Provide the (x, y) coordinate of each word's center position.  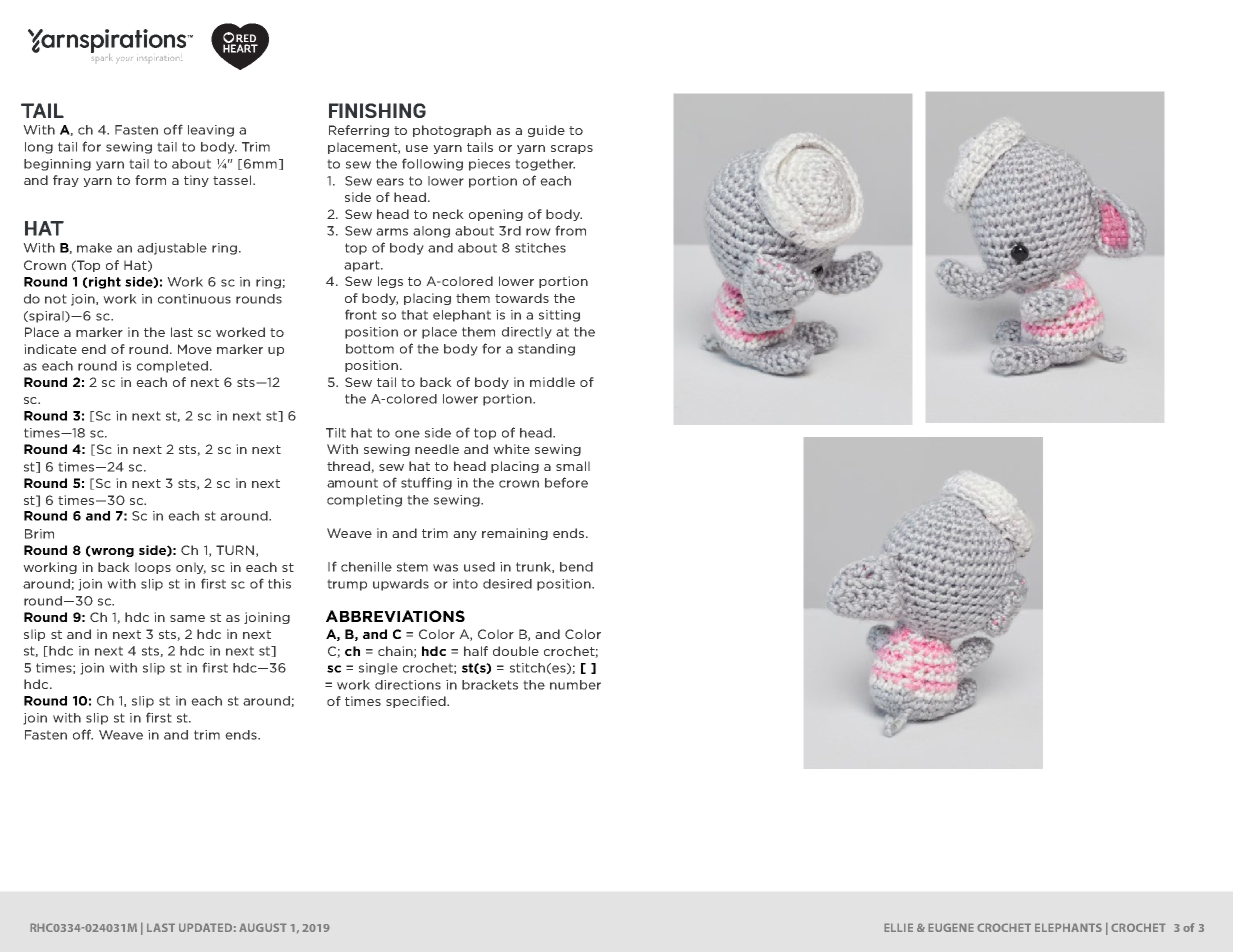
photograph (452, 131)
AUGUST (263, 927)
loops (153, 568)
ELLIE (898, 927)
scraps (572, 149)
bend (576, 567)
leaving (211, 131)
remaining (515, 534)
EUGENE (951, 927)
